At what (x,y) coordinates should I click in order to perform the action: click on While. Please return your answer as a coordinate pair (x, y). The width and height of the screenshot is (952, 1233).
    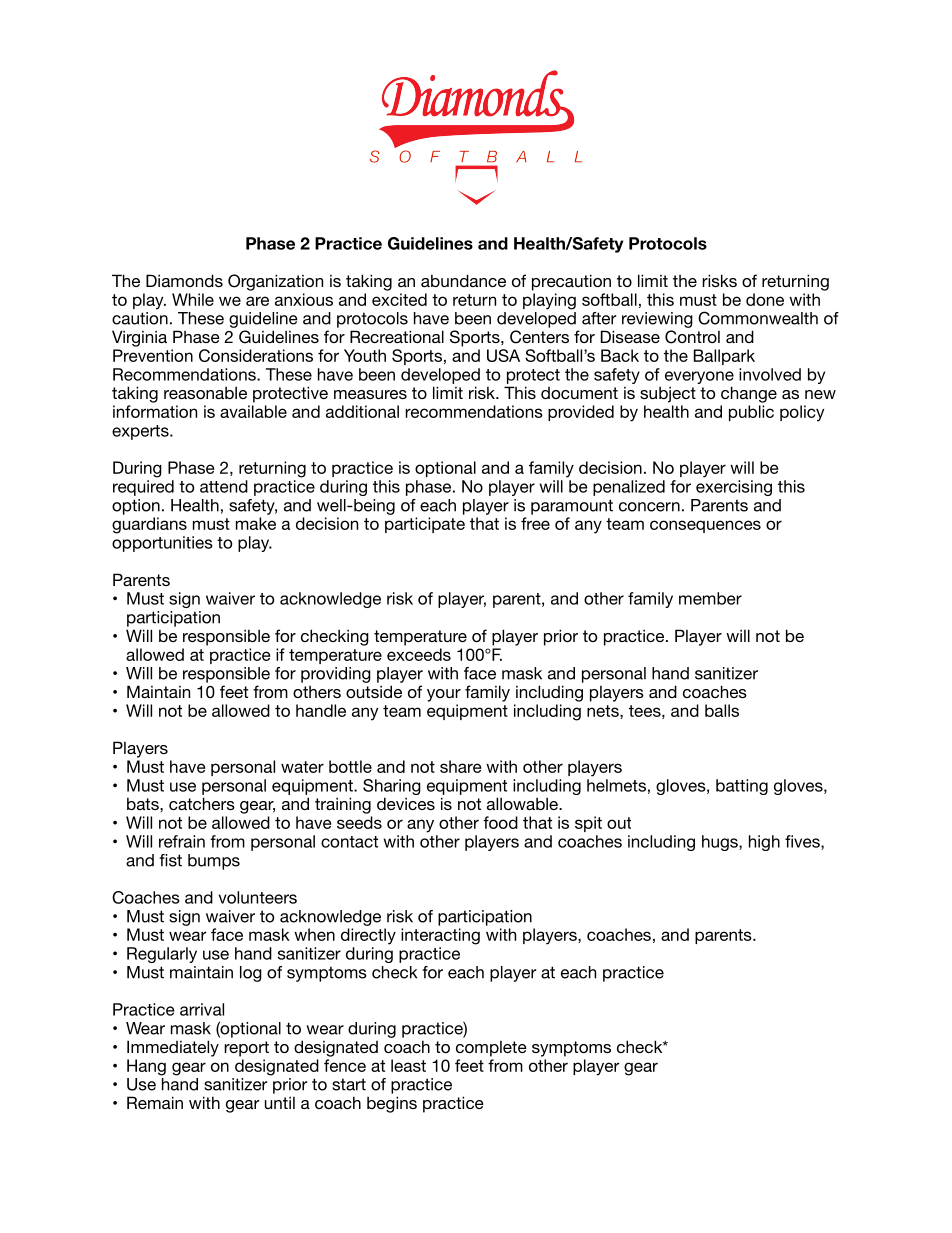
    Looking at the image, I should click on (193, 299).
